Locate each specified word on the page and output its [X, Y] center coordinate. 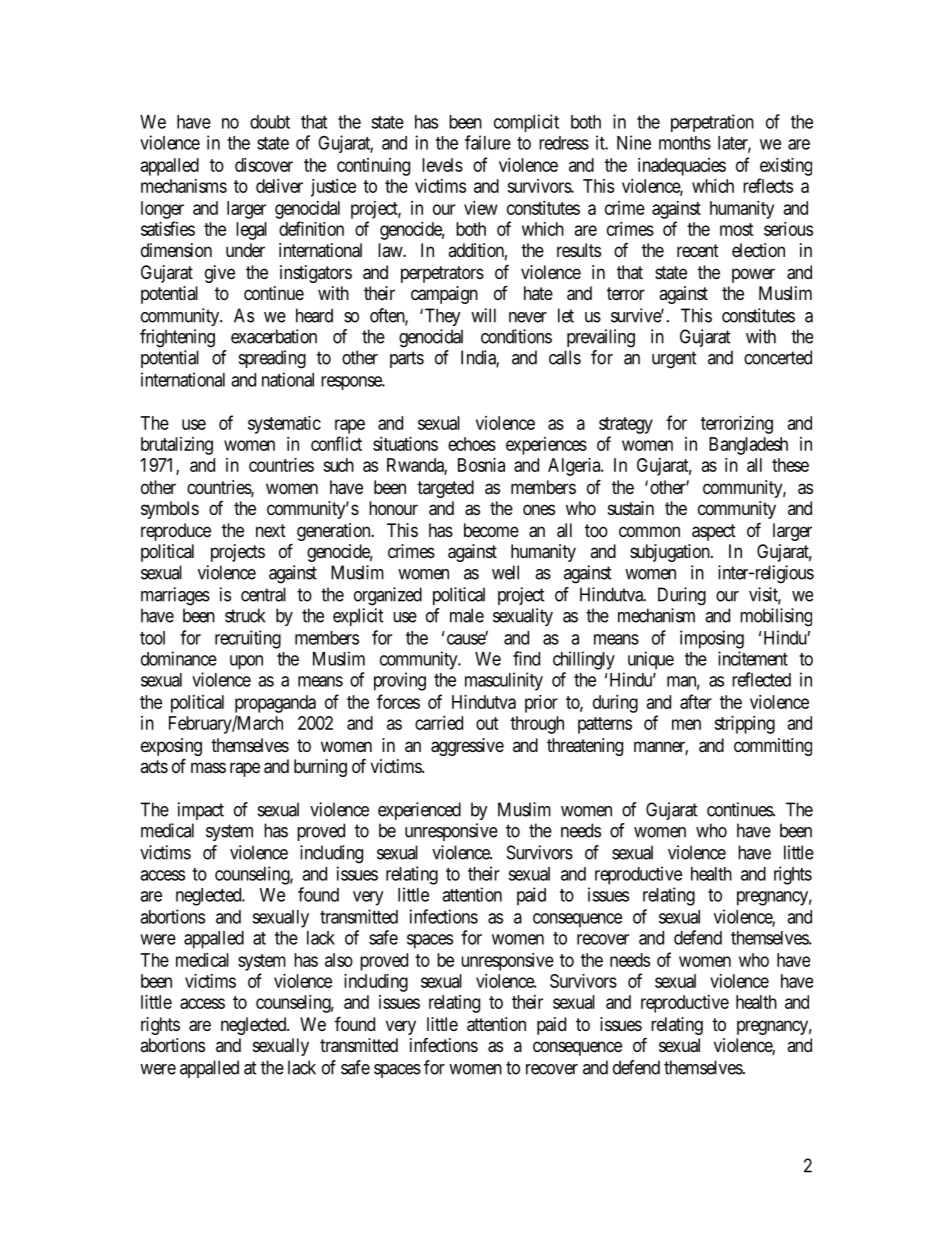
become [491, 530]
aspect [714, 532]
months [685, 143]
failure [488, 142]
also [339, 960]
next [271, 530]
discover [264, 165]
